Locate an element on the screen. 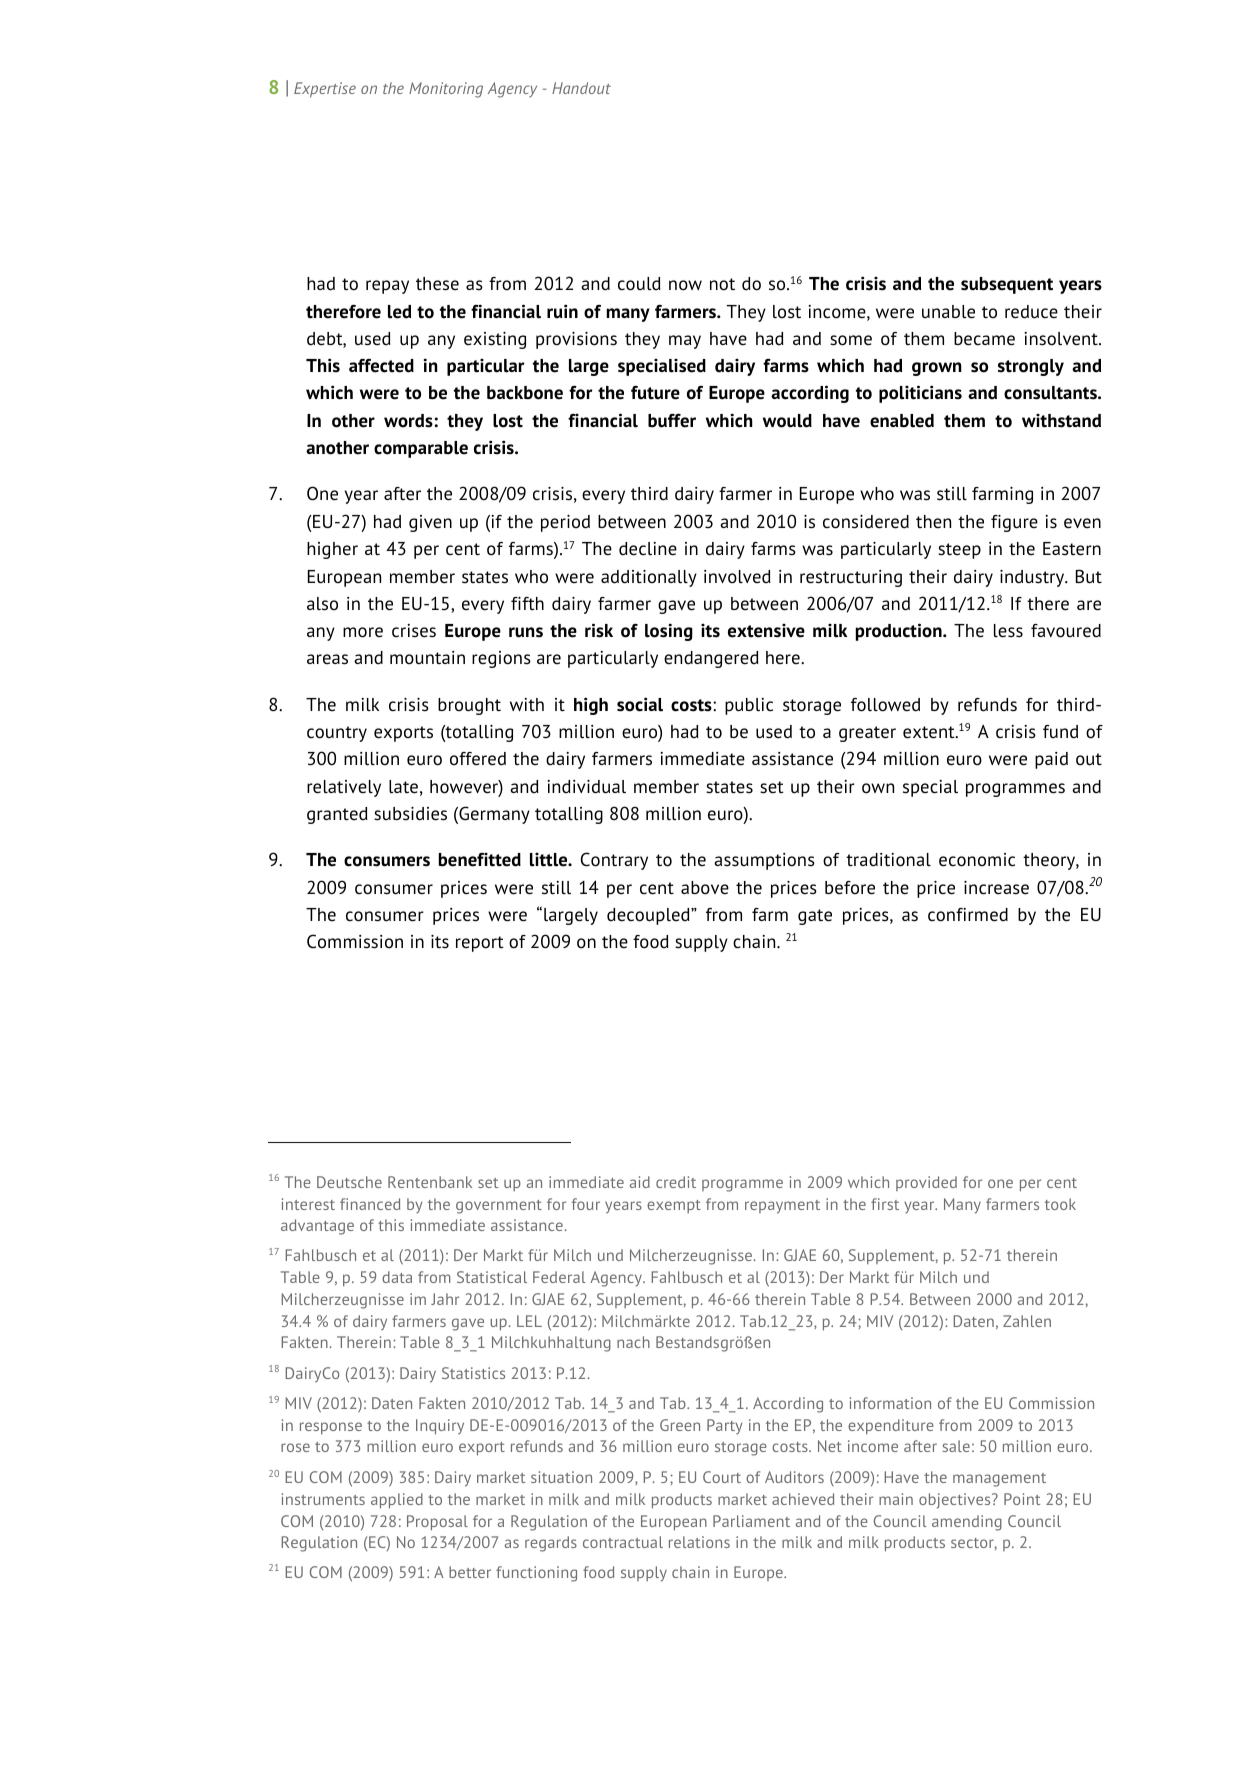  above is located at coordinates (705, 888).
